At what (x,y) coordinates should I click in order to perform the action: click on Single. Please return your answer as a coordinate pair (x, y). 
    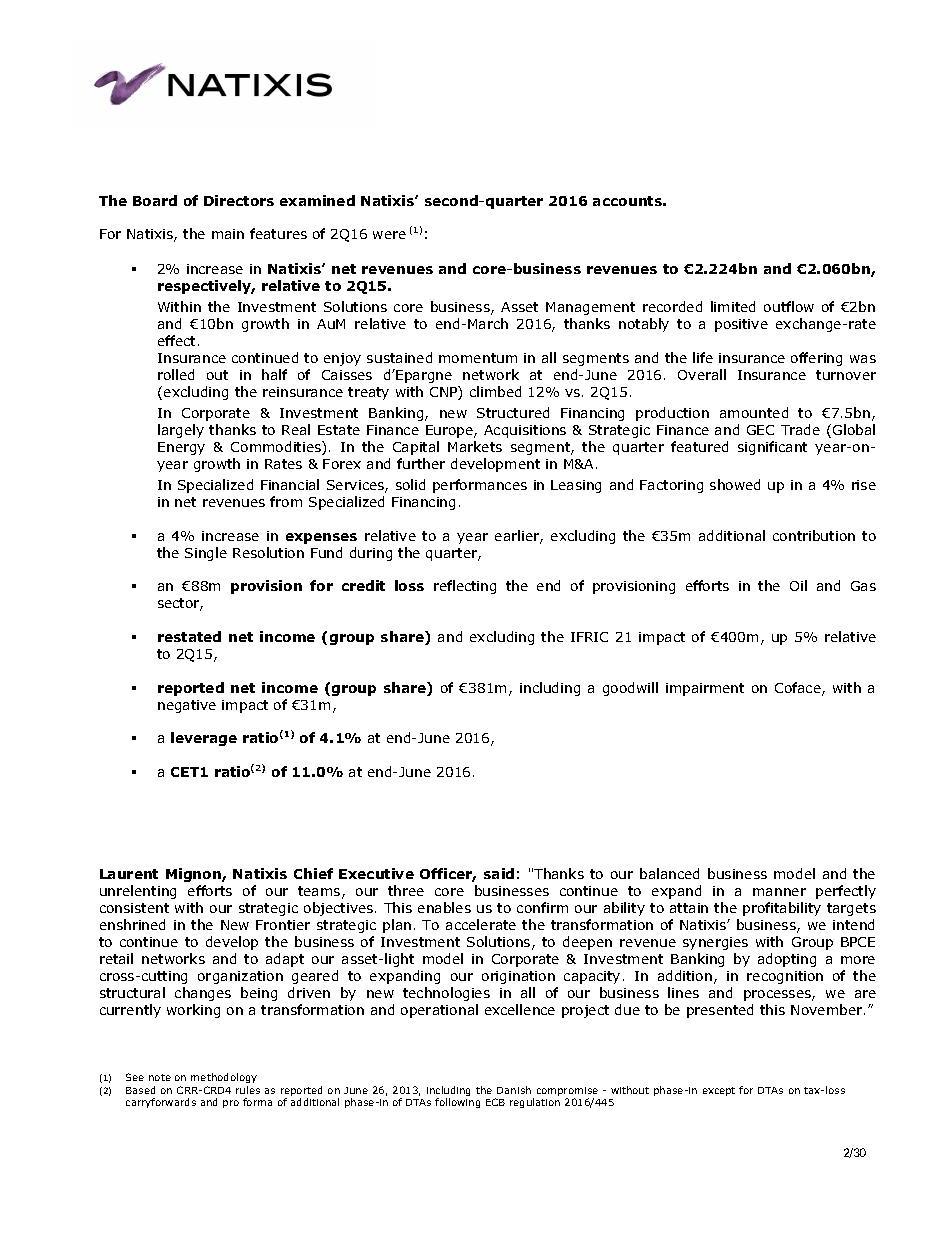
    Looking at the image, I should click on (206, 554).
